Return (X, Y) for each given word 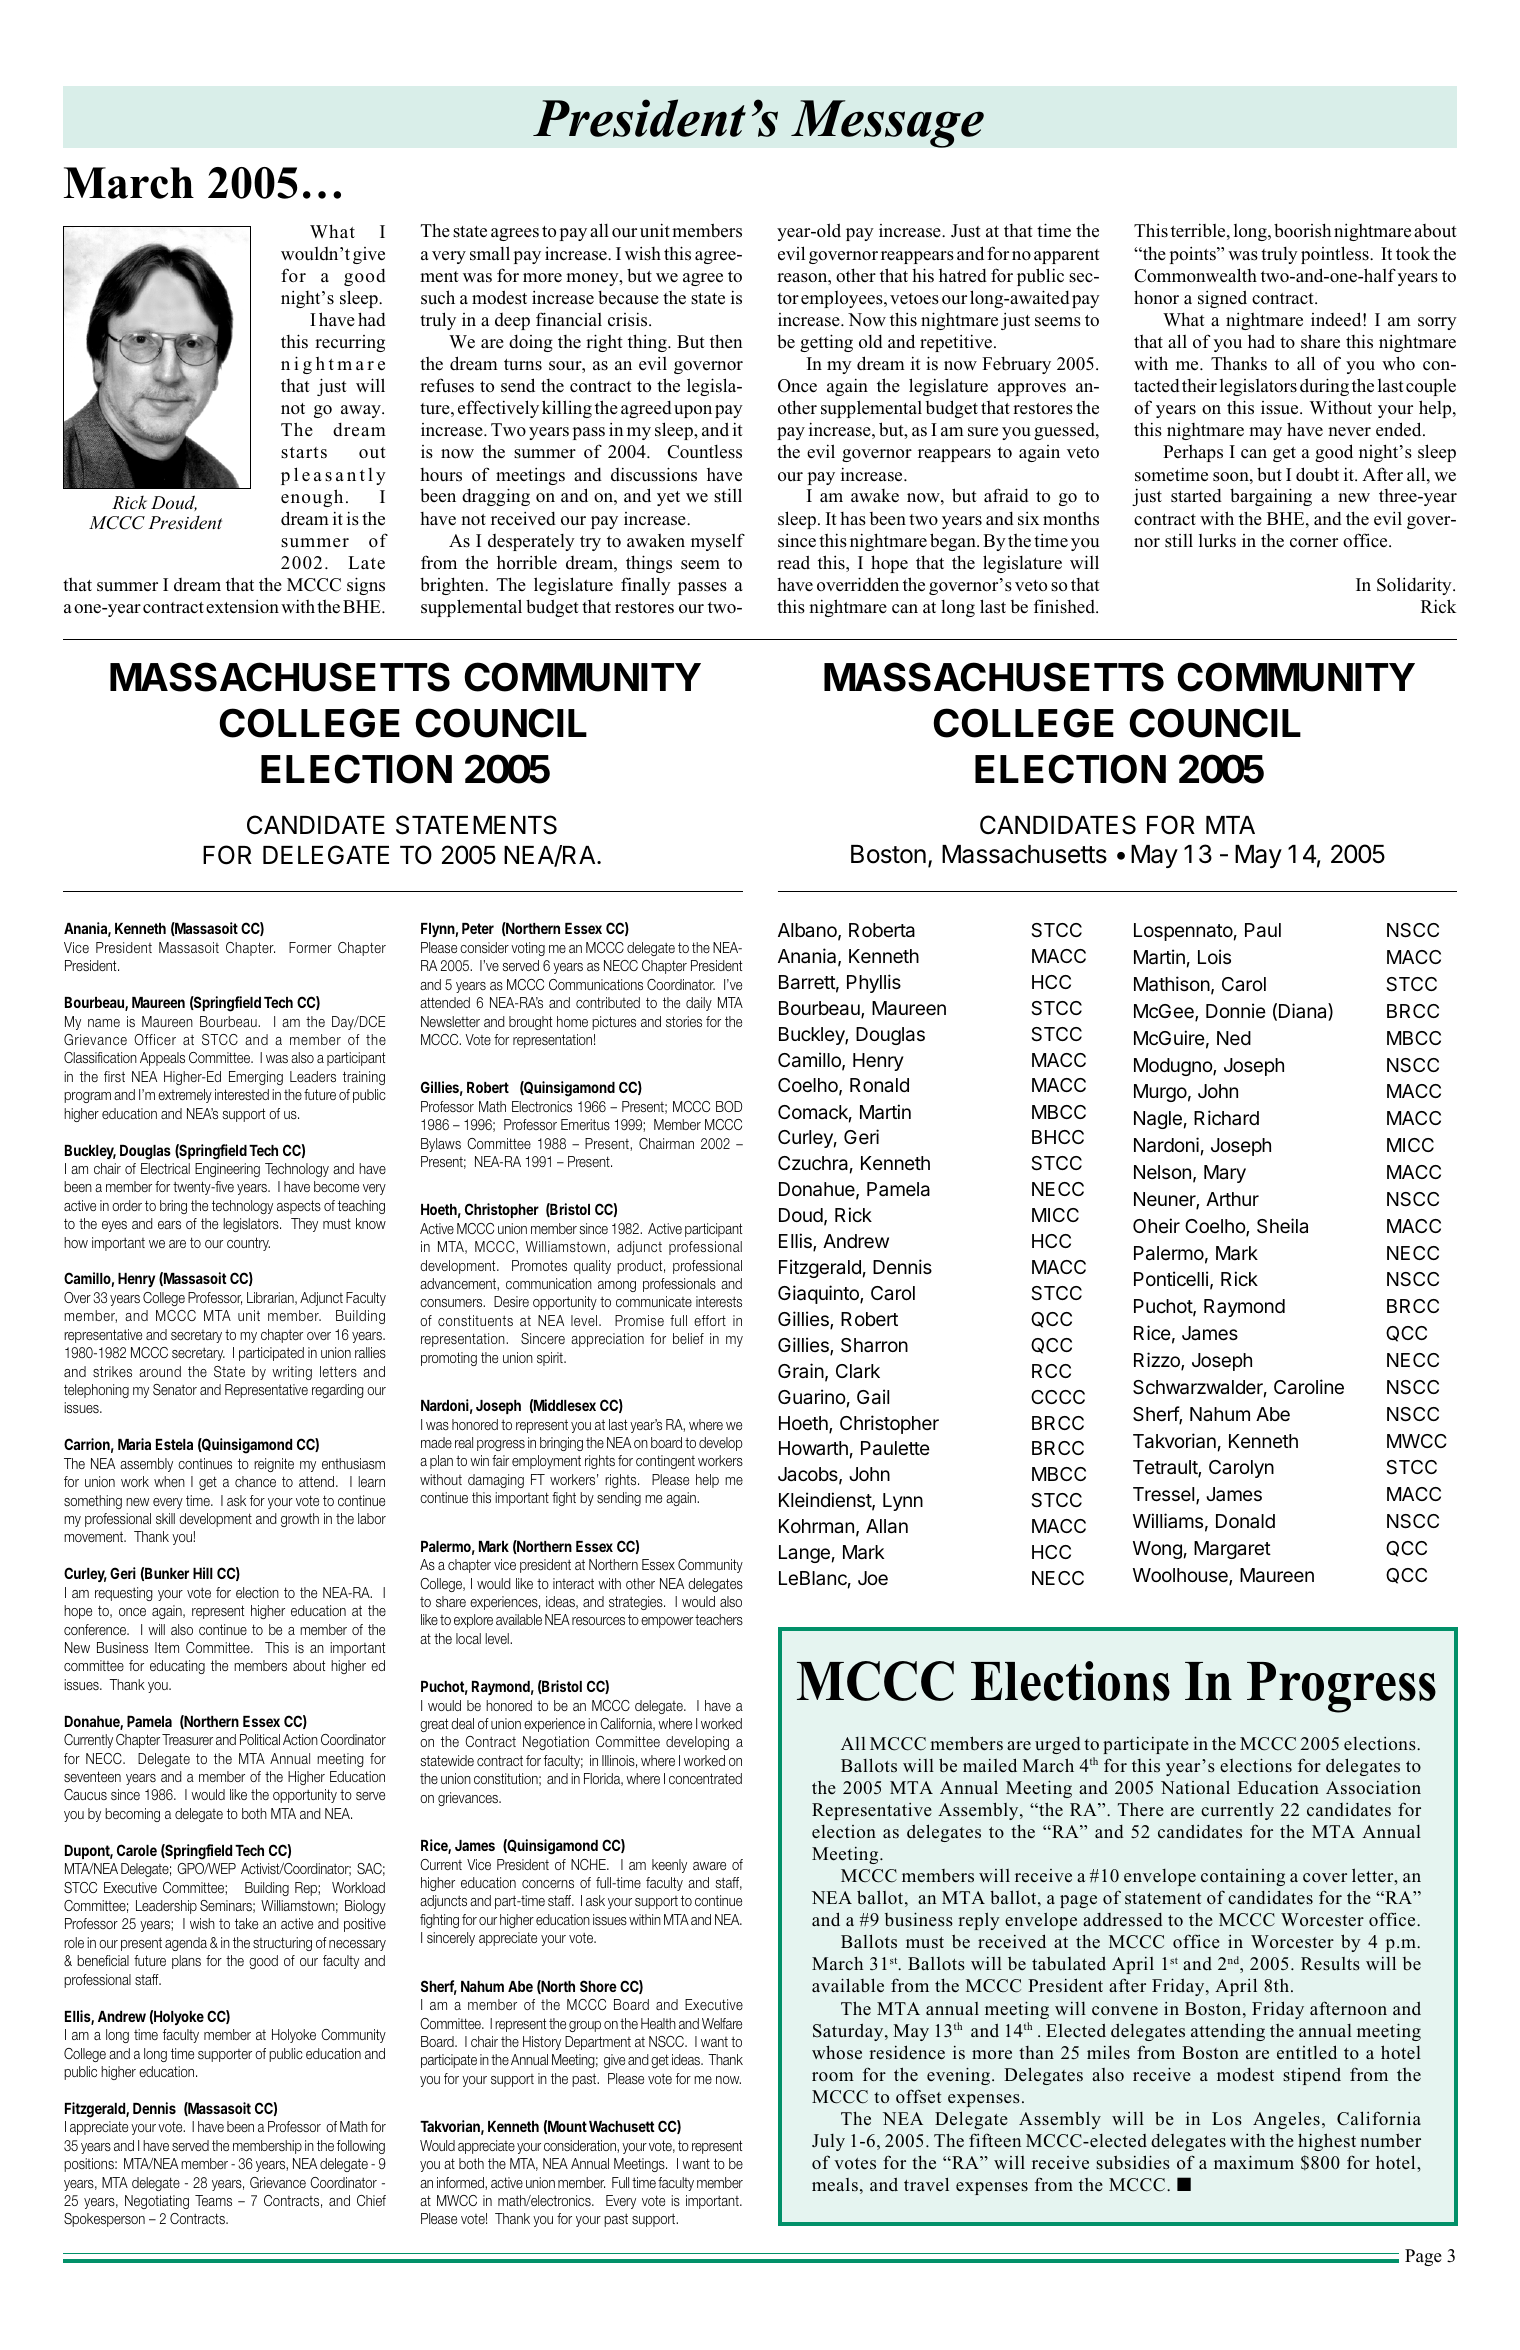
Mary (1225, 1174)
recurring (350, 343)
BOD (729, 1106)
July (828, 2142)
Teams (213, 2200)
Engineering (227, 1170)
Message (887, 124)
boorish (1303, 230)
